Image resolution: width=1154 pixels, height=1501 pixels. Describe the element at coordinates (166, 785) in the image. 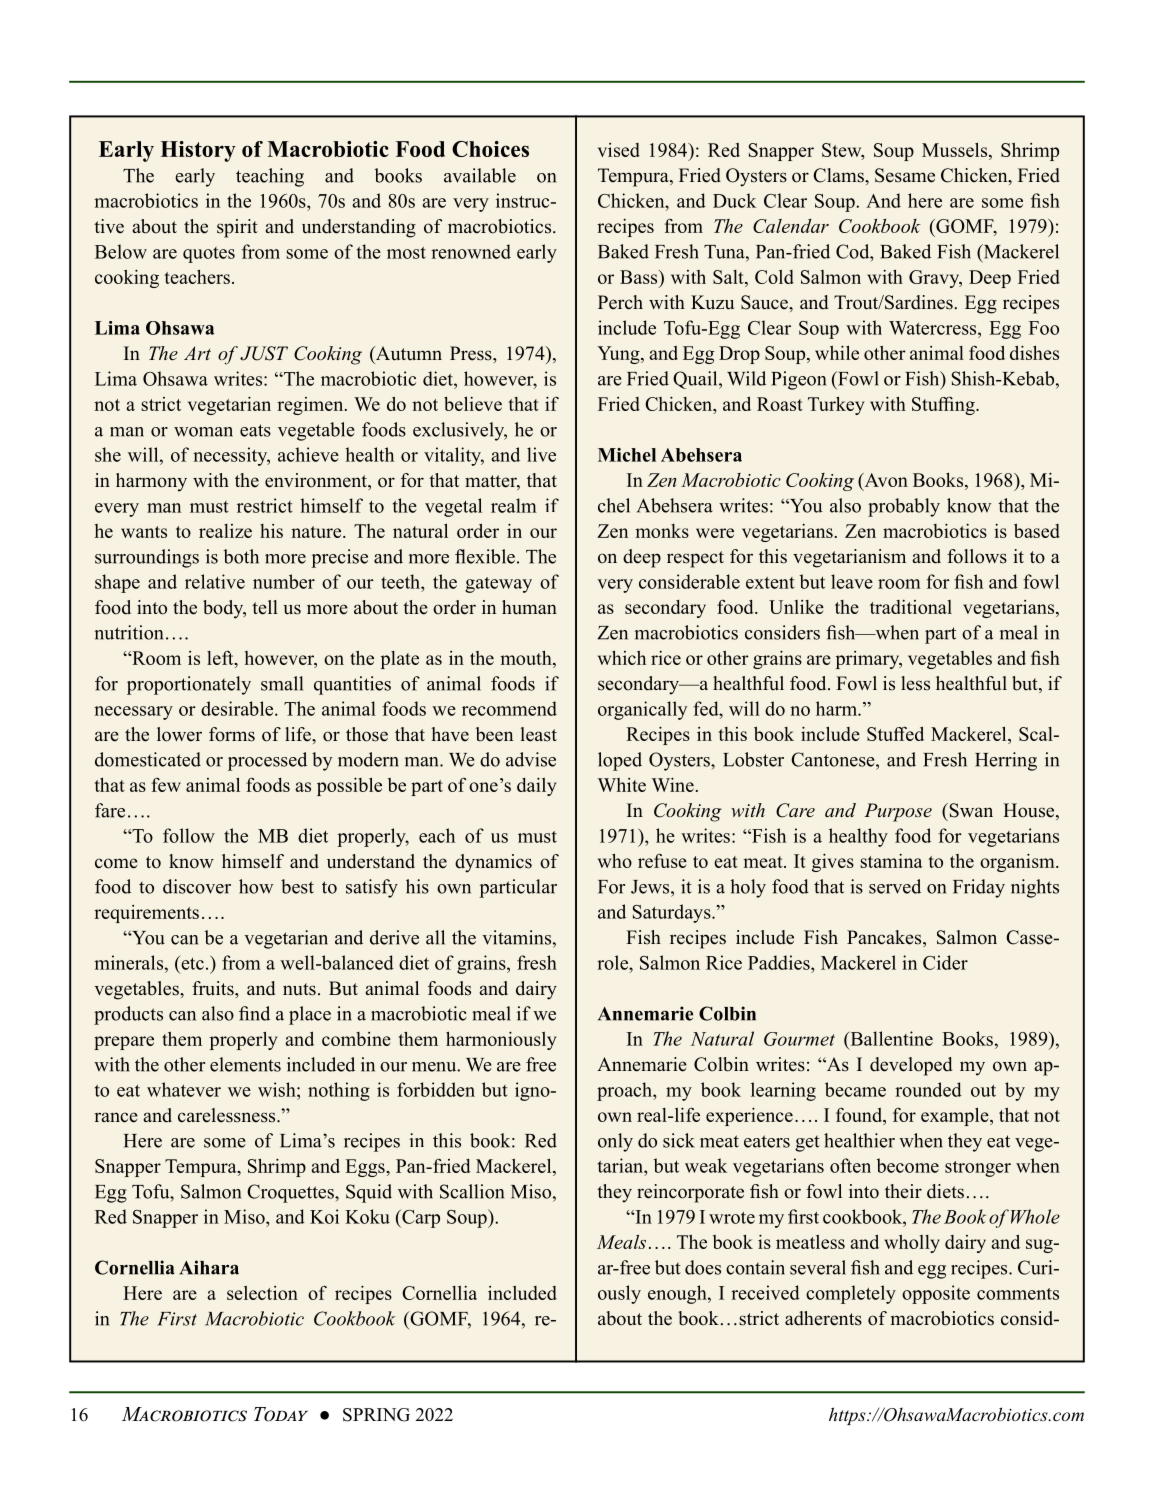

I see `few` at that location.
